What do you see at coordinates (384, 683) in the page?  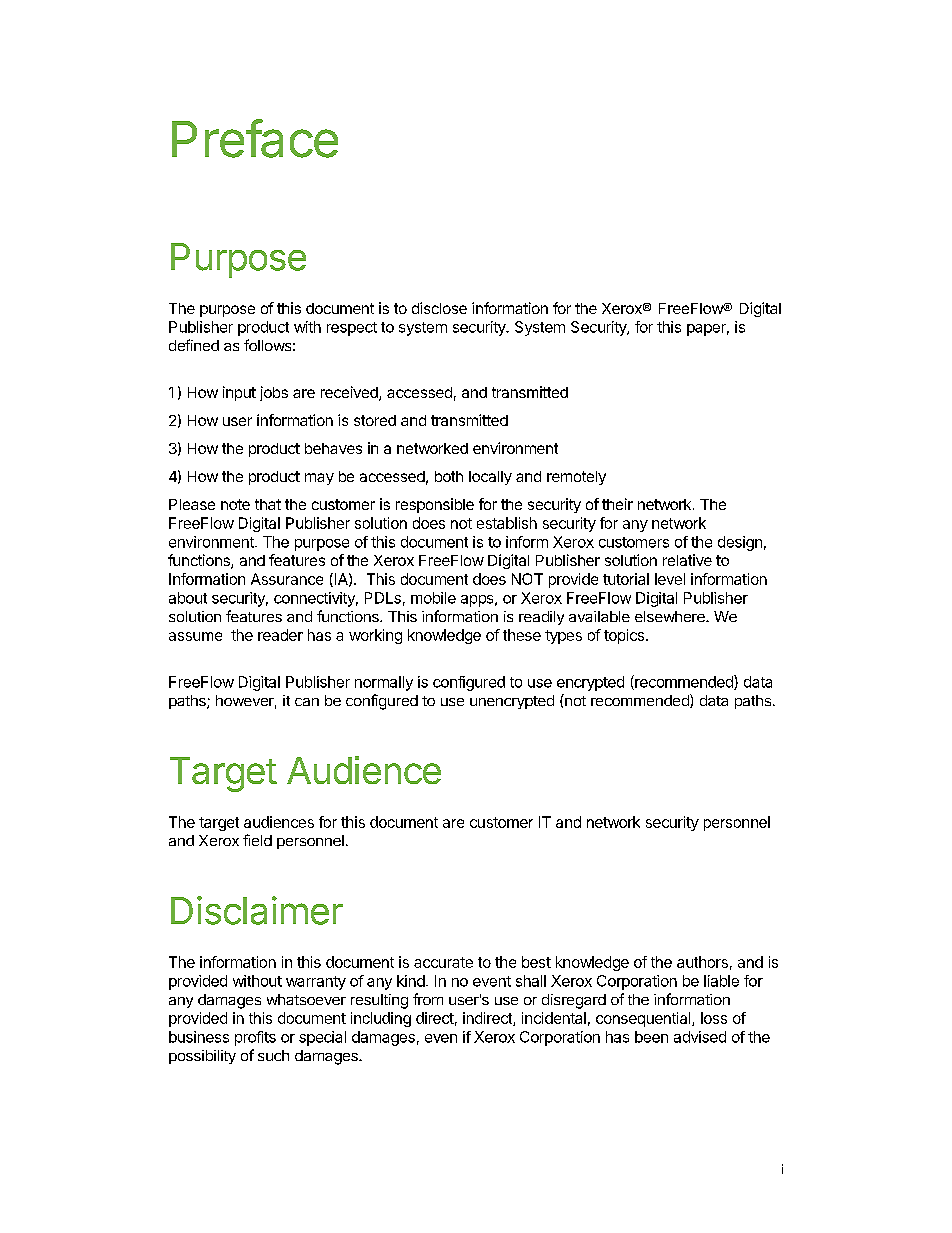 I see `normally` at bounding box center [384, 683].
